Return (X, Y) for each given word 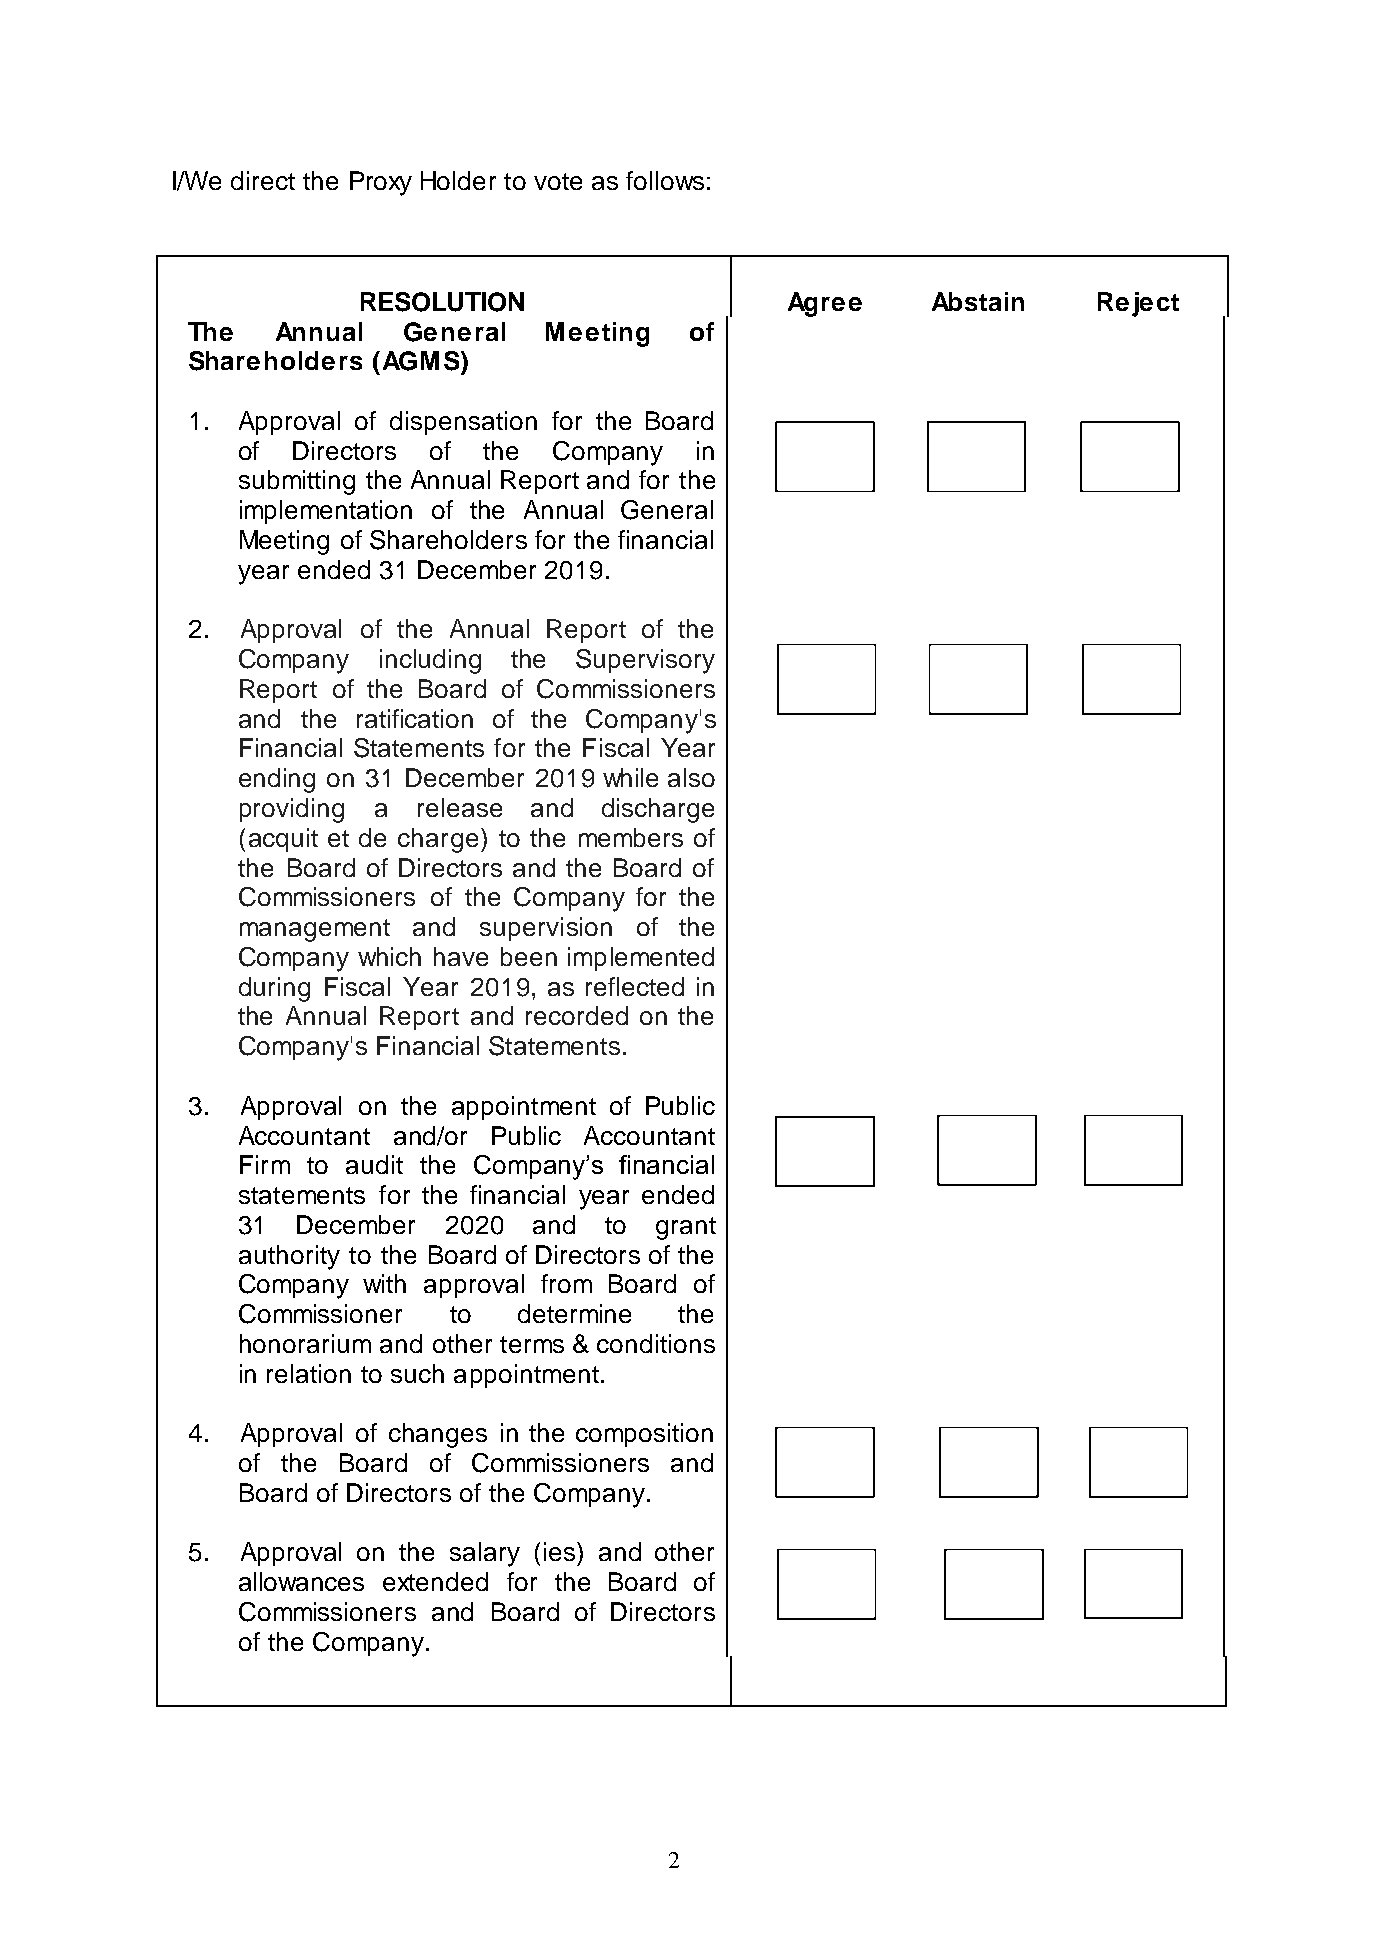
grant (686, 1228)
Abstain (978, 301)
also (691, 777)
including (430, 661)
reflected (635, 986)
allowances (301, 1581)
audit (374, 1164)
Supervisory (645, 661)
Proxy (381, 183)
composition (644, 1435)
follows (665, 180)
